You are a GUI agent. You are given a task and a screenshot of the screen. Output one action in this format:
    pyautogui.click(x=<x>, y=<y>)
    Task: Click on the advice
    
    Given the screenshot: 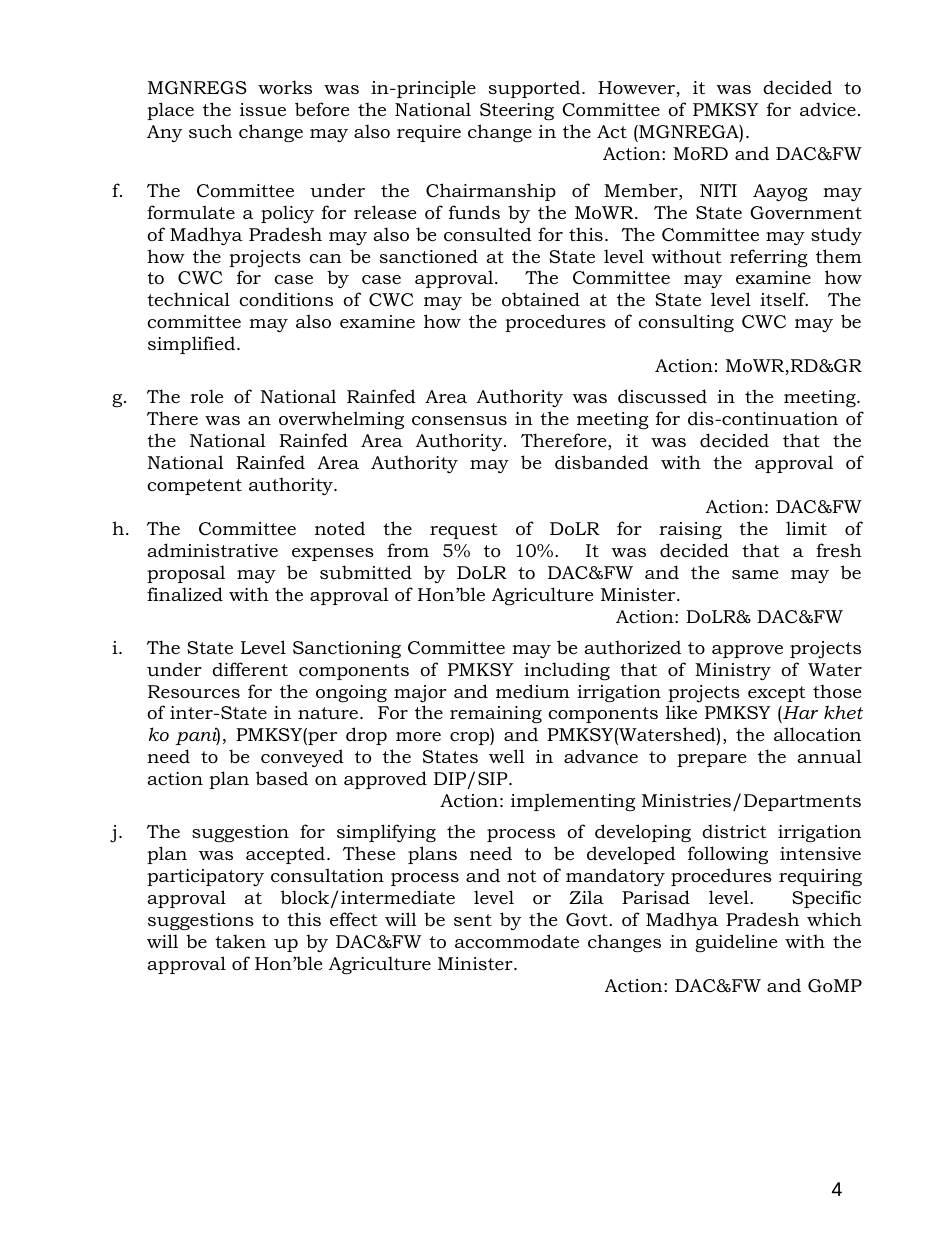 What is the action you would take?
    pyautogui.click(x=828, y=109)
